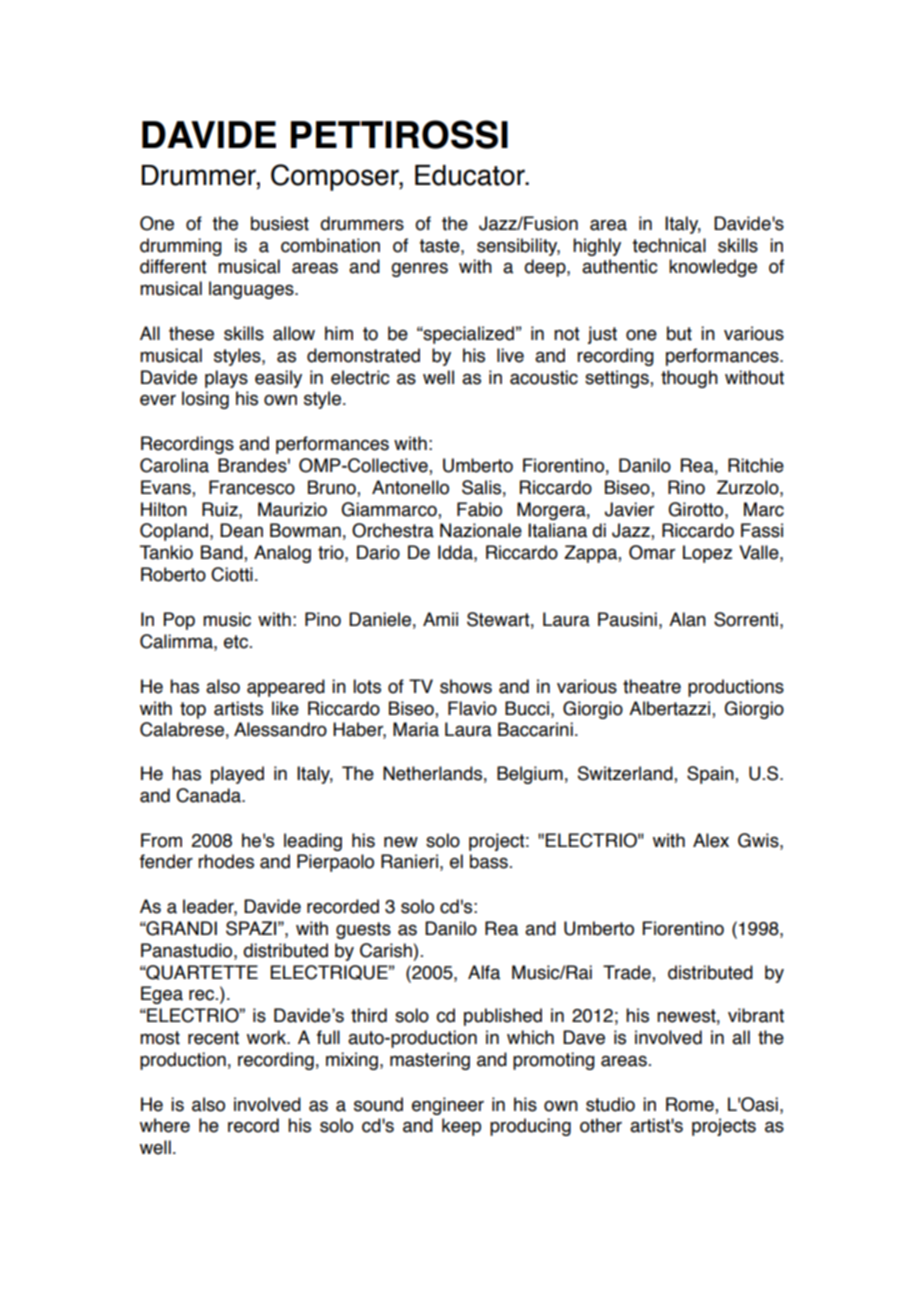  What do you see at coordinates (711, 775) in the screenshot?
I see `Spain` at bounding box center [711, 775].
